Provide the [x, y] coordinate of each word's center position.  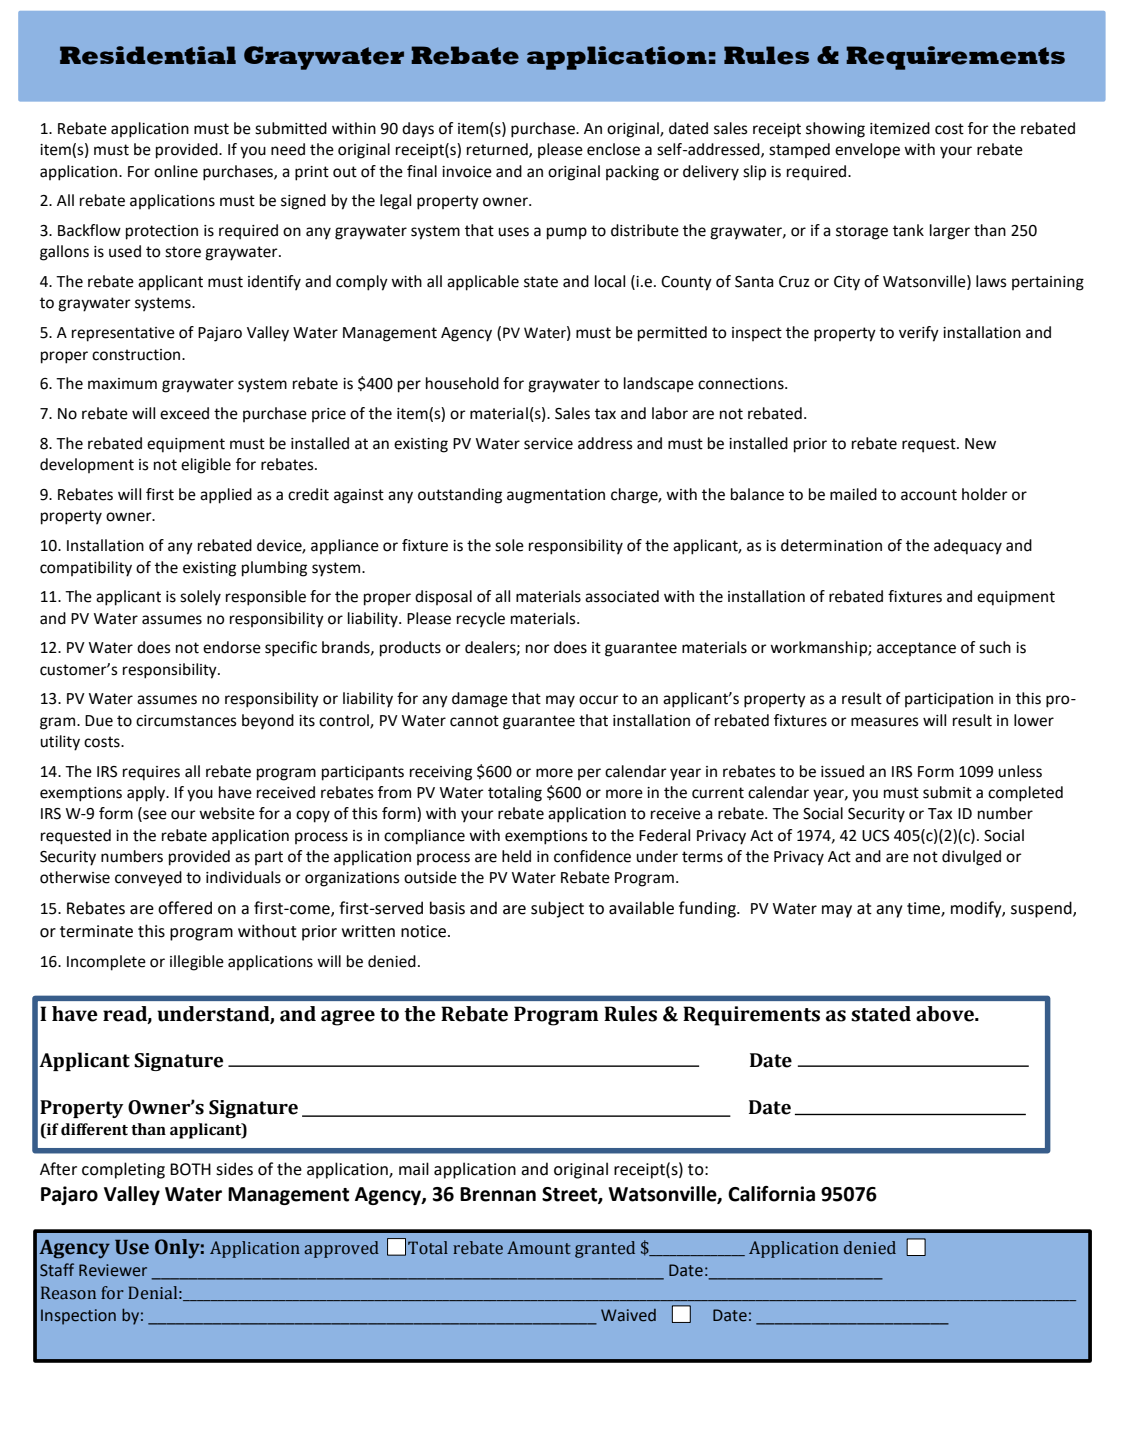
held [516, 856]
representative [123, 334]
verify [919, 334]
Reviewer [113, 1270]
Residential [148, 55]
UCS [875, 836]
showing [835, 130]
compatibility [86, 569]
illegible [197, 963]
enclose [613, 149]
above [946, 1014]
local [610, 281]
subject [557, 909]
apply [147, 794]
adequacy [968, 547]
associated [622, 596]
